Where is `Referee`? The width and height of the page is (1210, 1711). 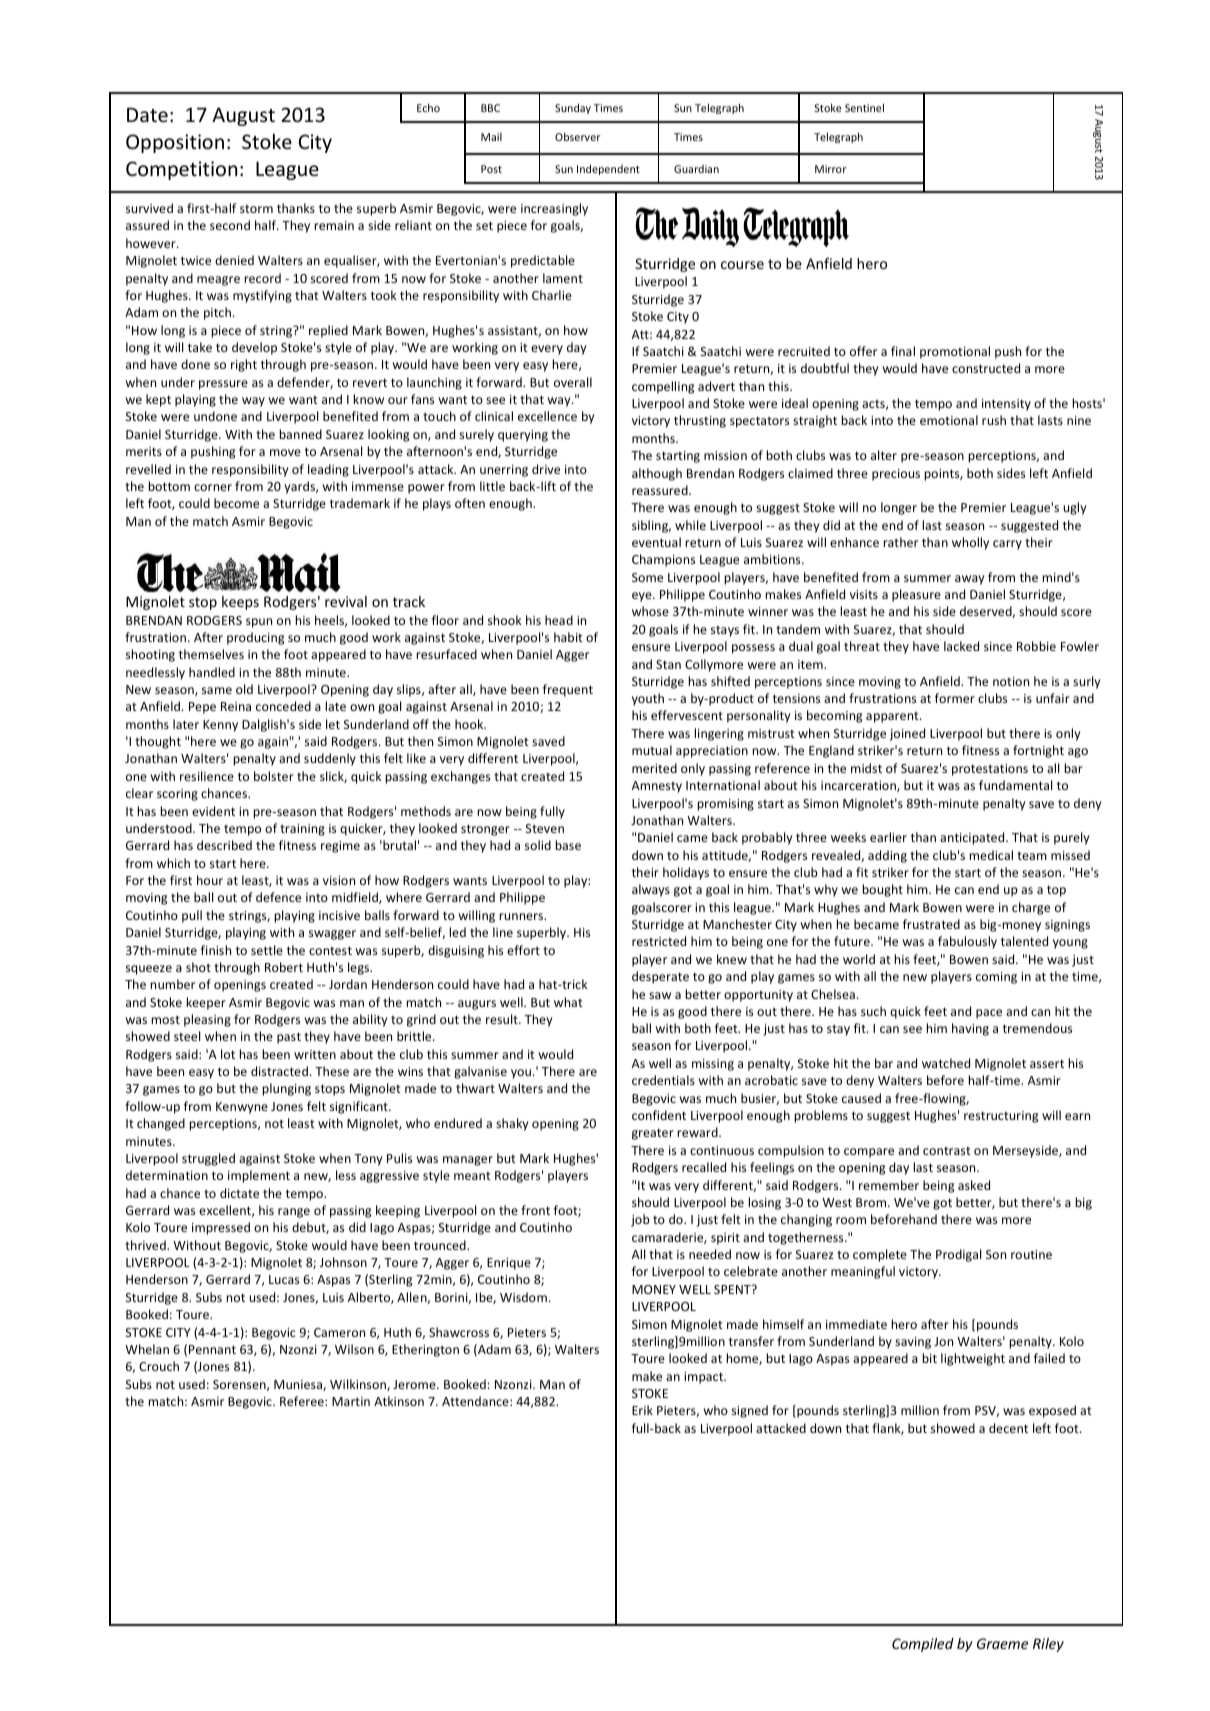
Referee is located at coordinates (303, 1401).
